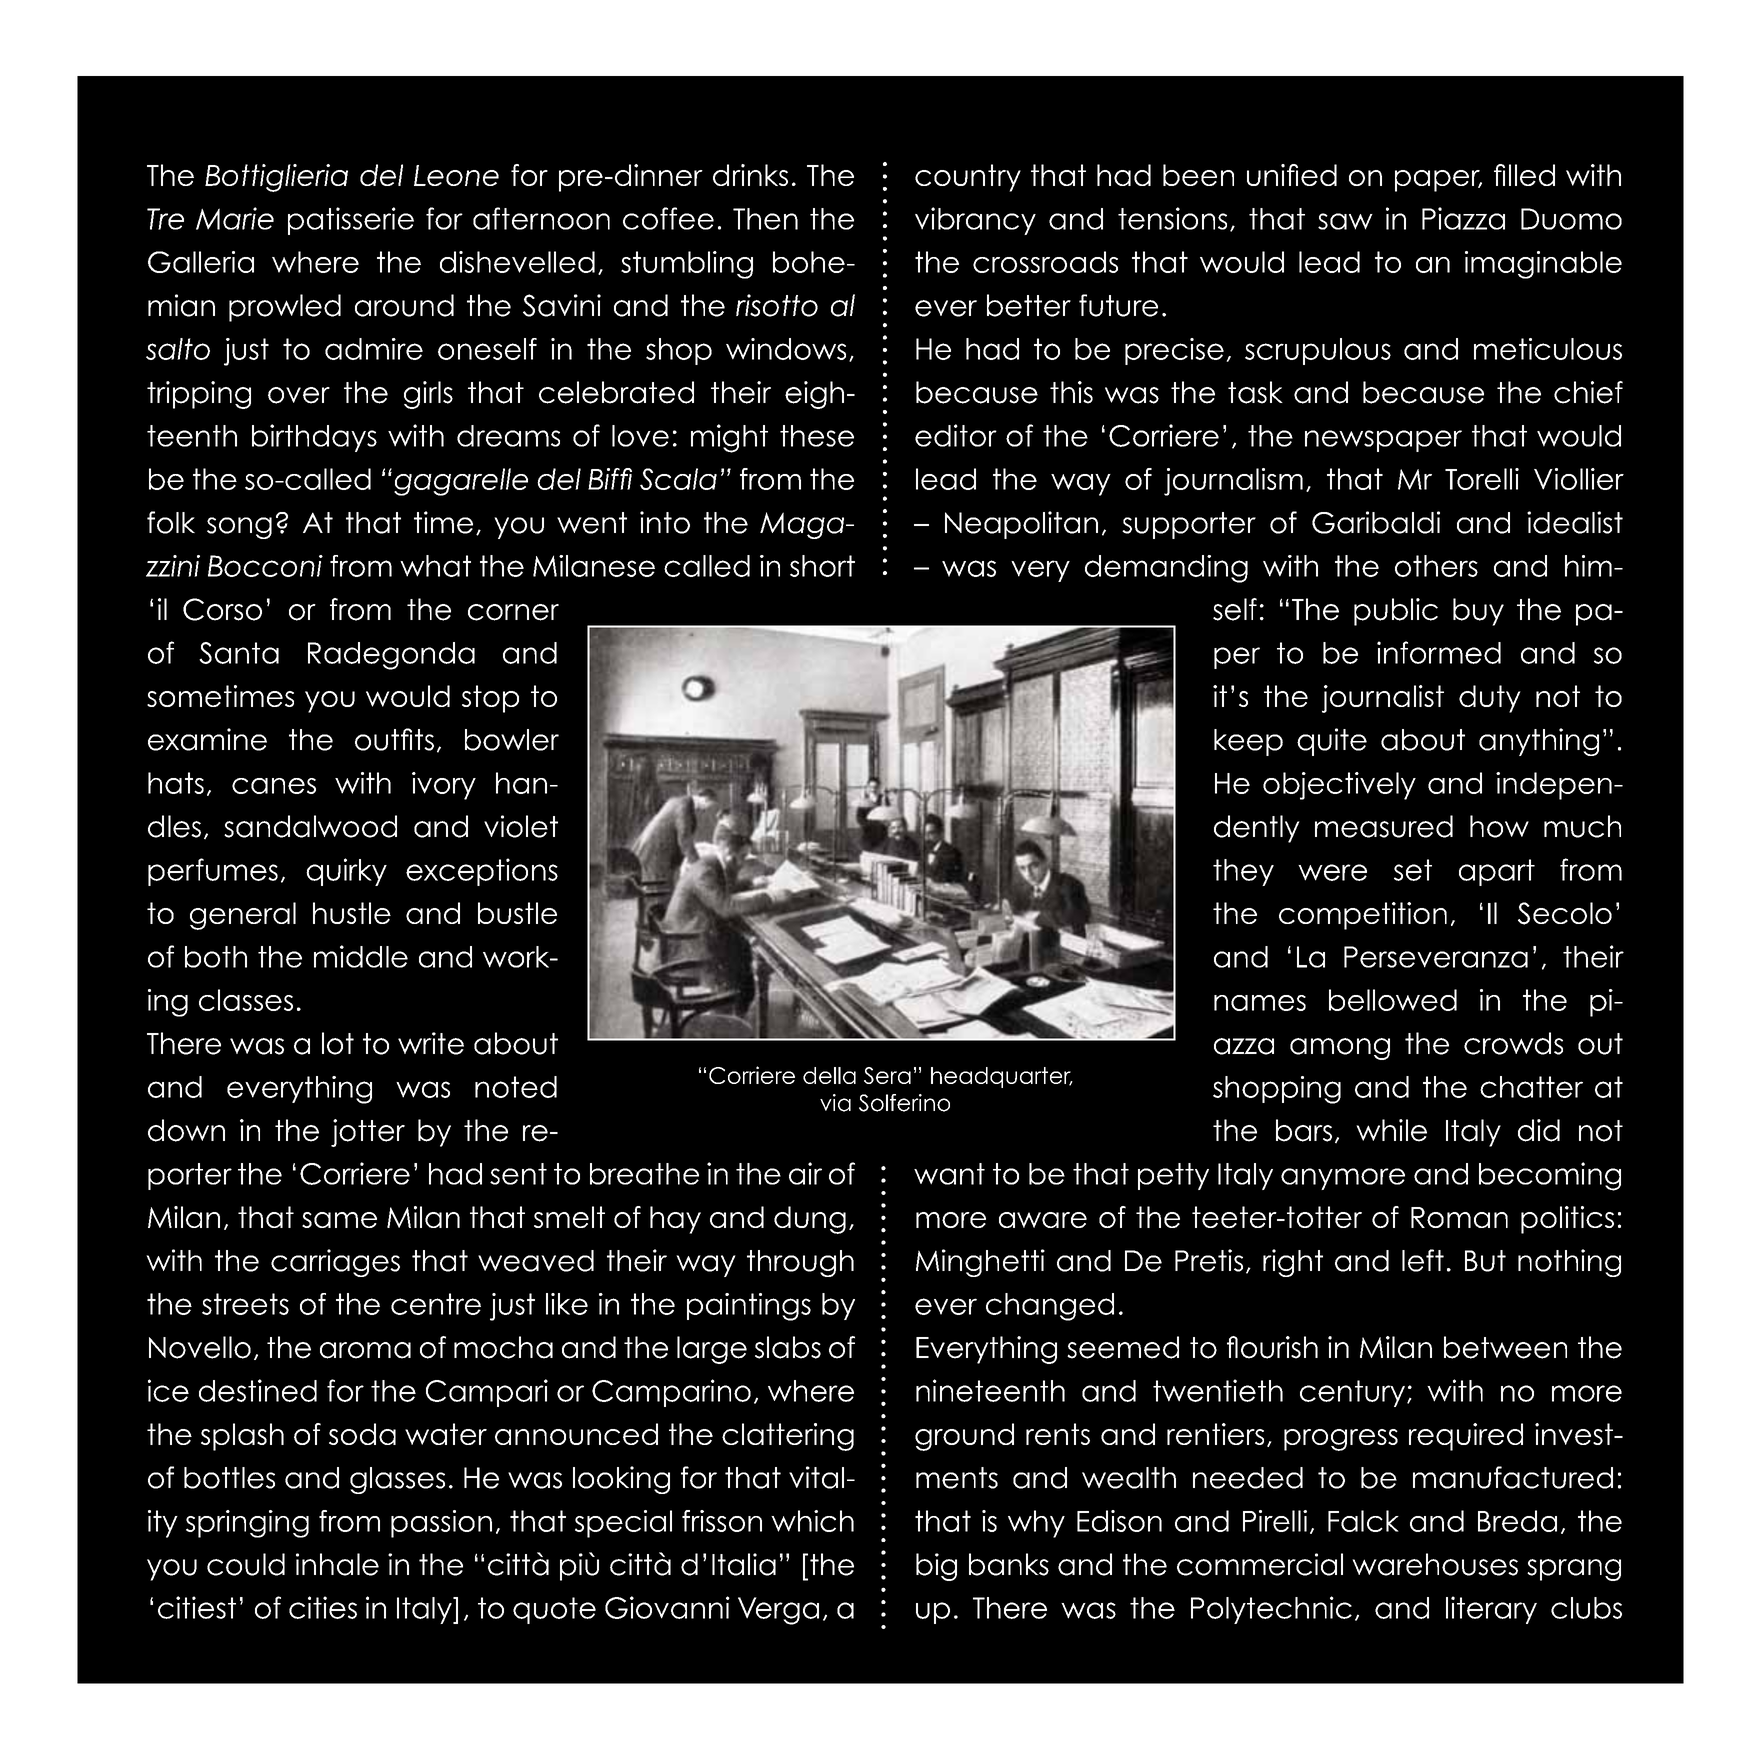 The image size is (1758, 1758). I want to click on same, so click(339, 1220).
